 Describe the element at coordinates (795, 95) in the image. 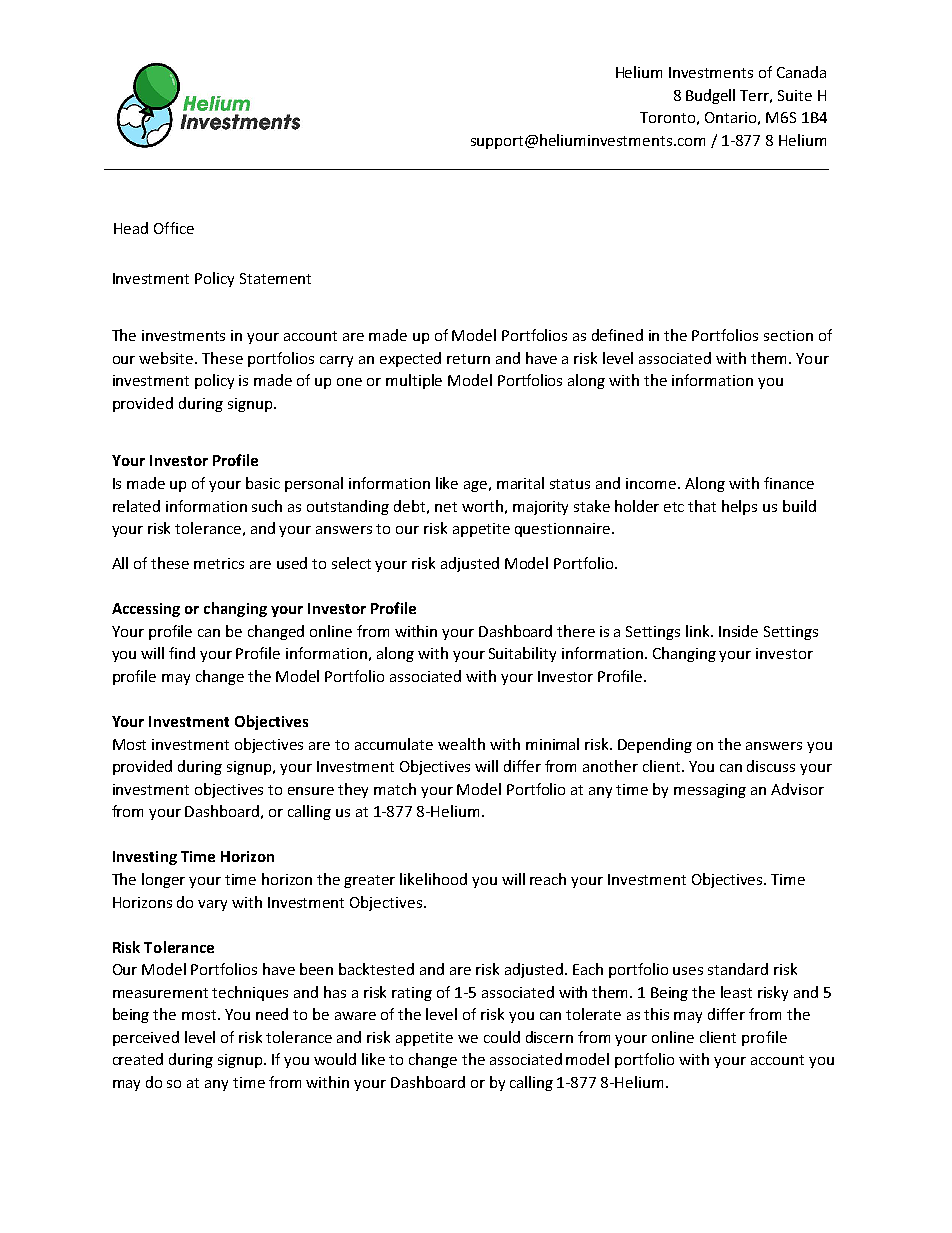

I see `Suite` at that location.
